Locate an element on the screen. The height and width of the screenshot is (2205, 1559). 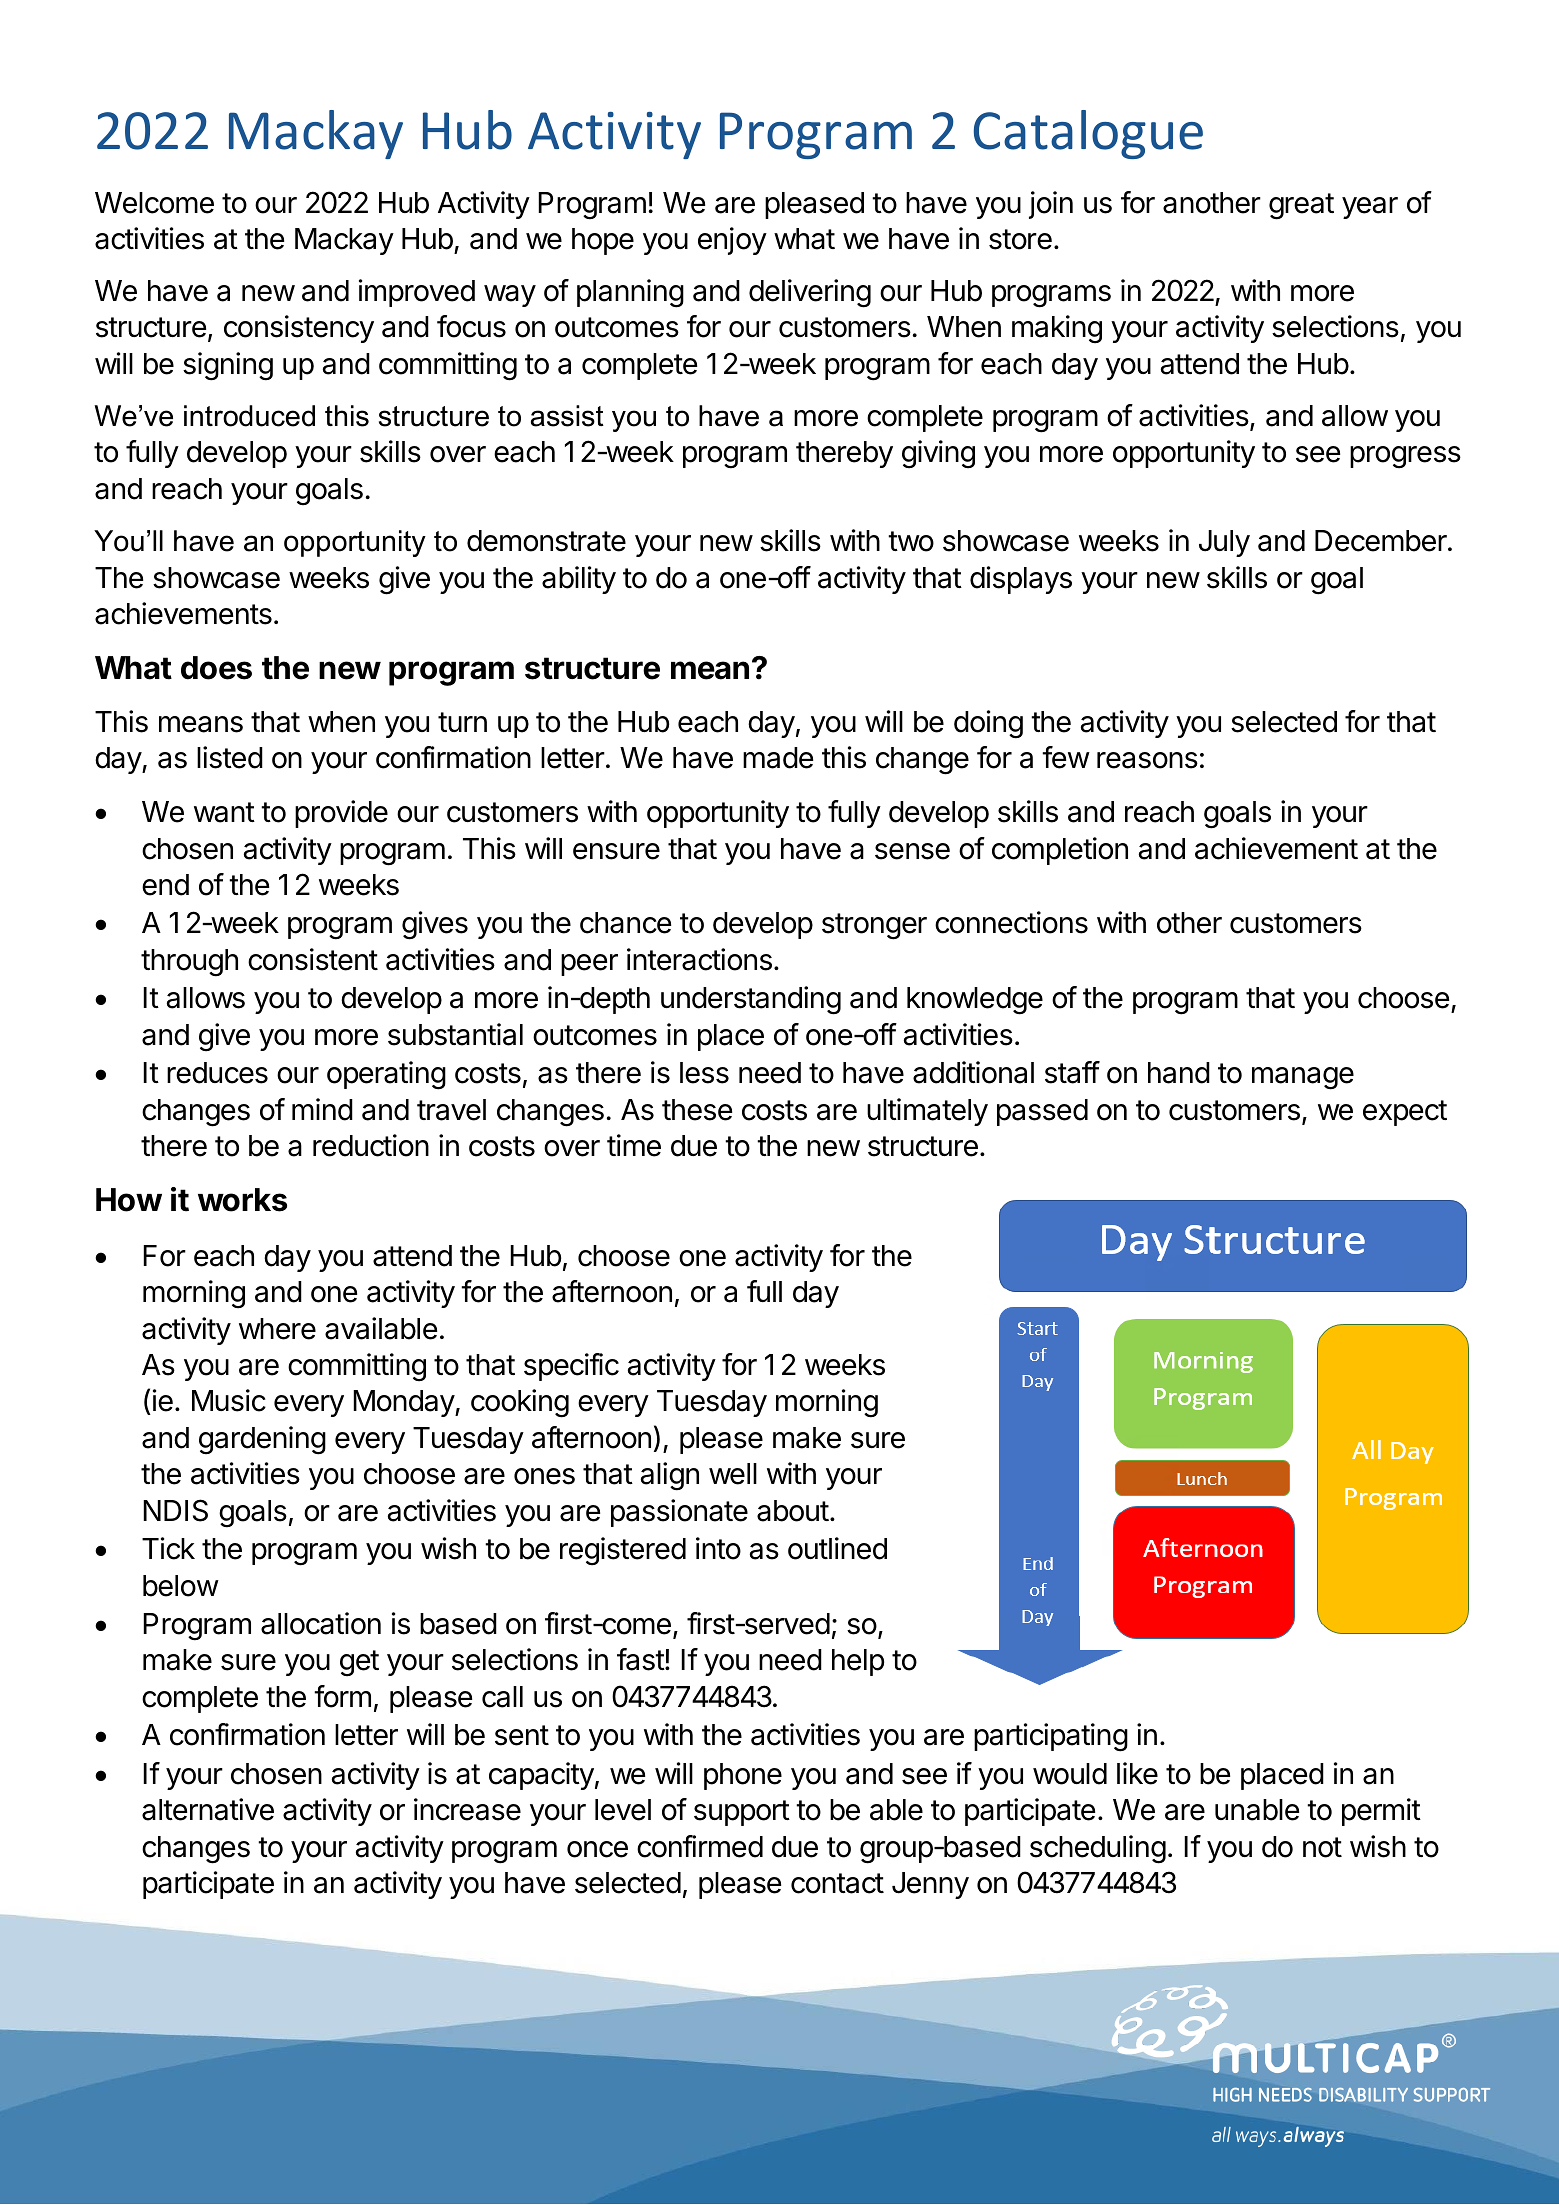
great is located at coordinates (1301, 206).
